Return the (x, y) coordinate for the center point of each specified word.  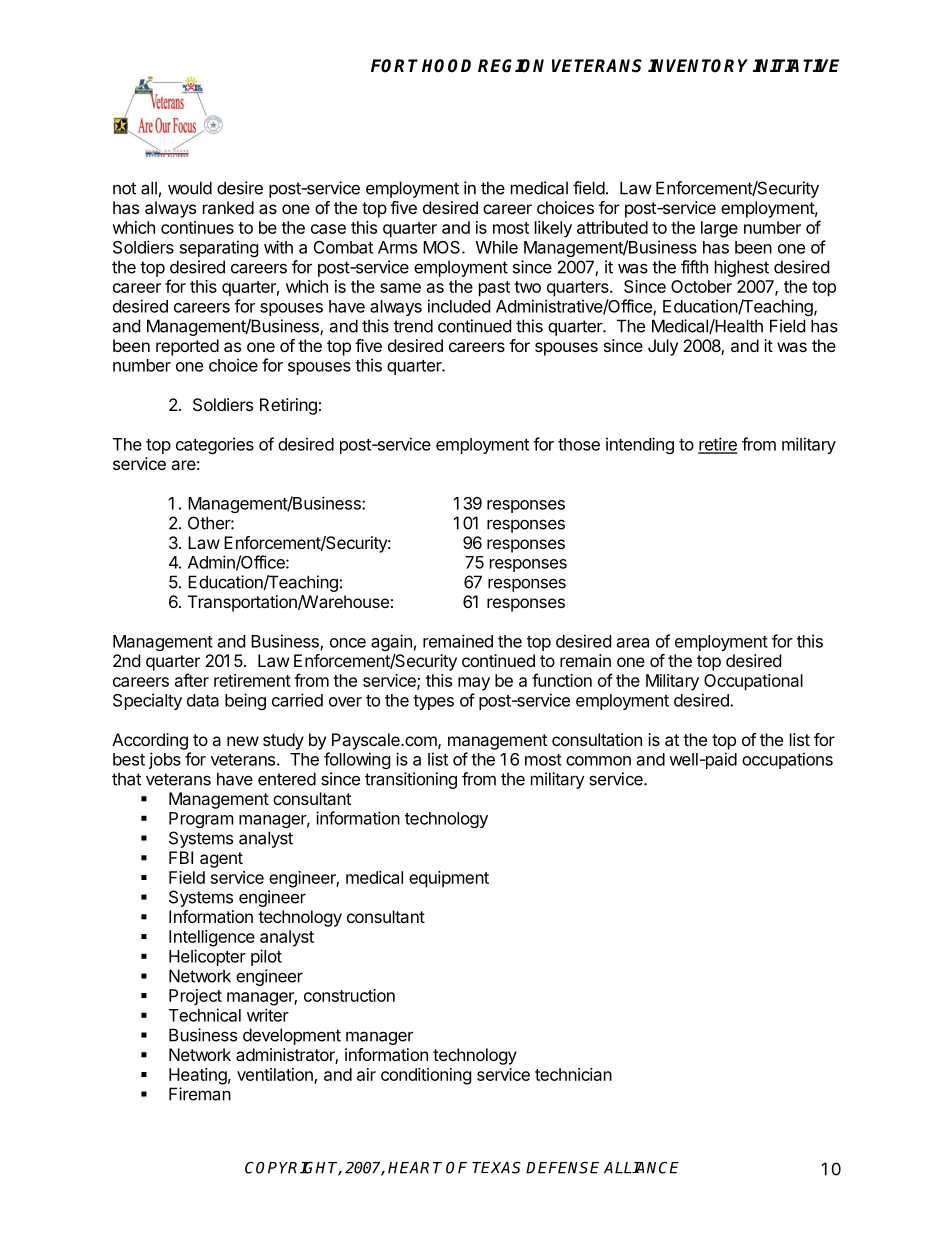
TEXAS (496, 1167)
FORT (394, 66)
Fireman (200, 1094)
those (579, 444)
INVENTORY (698, 66)
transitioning (411, 780)
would (190, 188)
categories (215, 445)
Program (201, 820)
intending (640, 445)
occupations (787, 760)
